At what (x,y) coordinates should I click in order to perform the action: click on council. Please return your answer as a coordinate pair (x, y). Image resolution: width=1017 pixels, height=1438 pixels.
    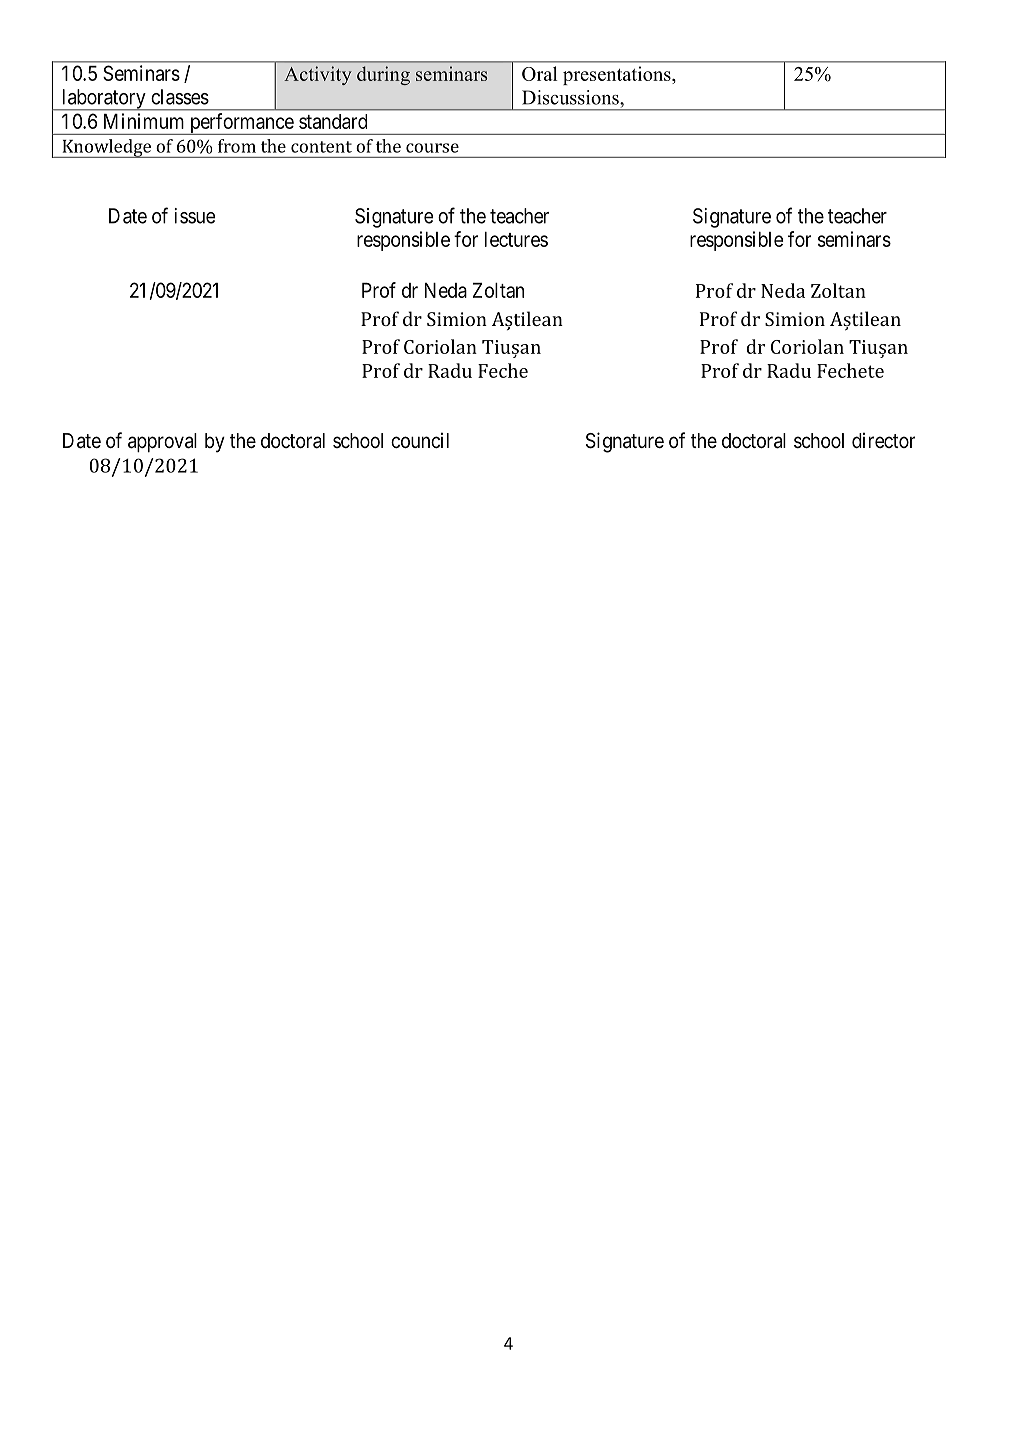
    Looking at the image, I should click on (420, 440).
